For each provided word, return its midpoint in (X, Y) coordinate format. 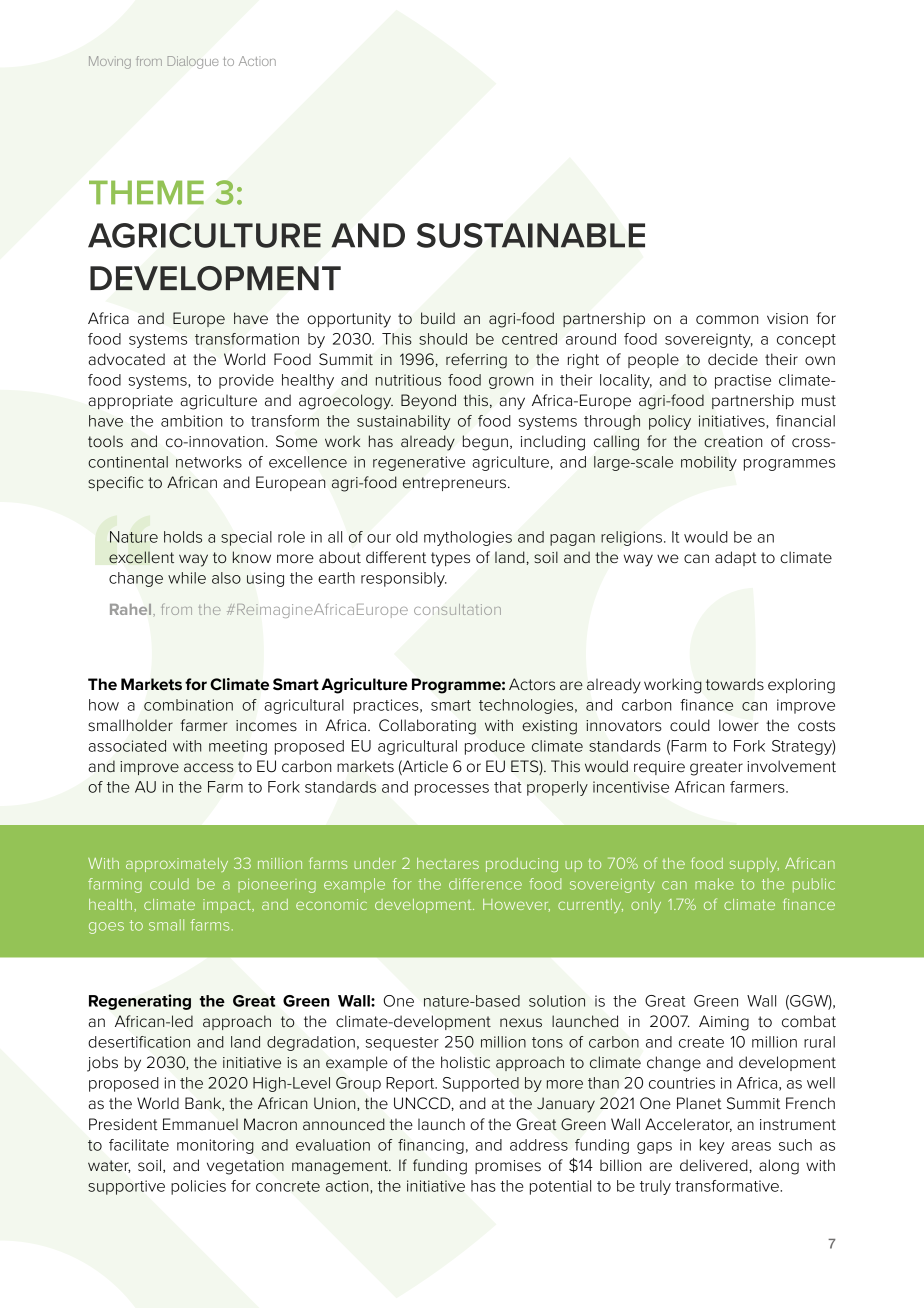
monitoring (215, 1146)
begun (485, 443)
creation (733, 442)
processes (452, 790)
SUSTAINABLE (531, 235)
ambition (191, 421)
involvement (791, 766)
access (209, 768)
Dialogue (193, 62)
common (727, 320)
